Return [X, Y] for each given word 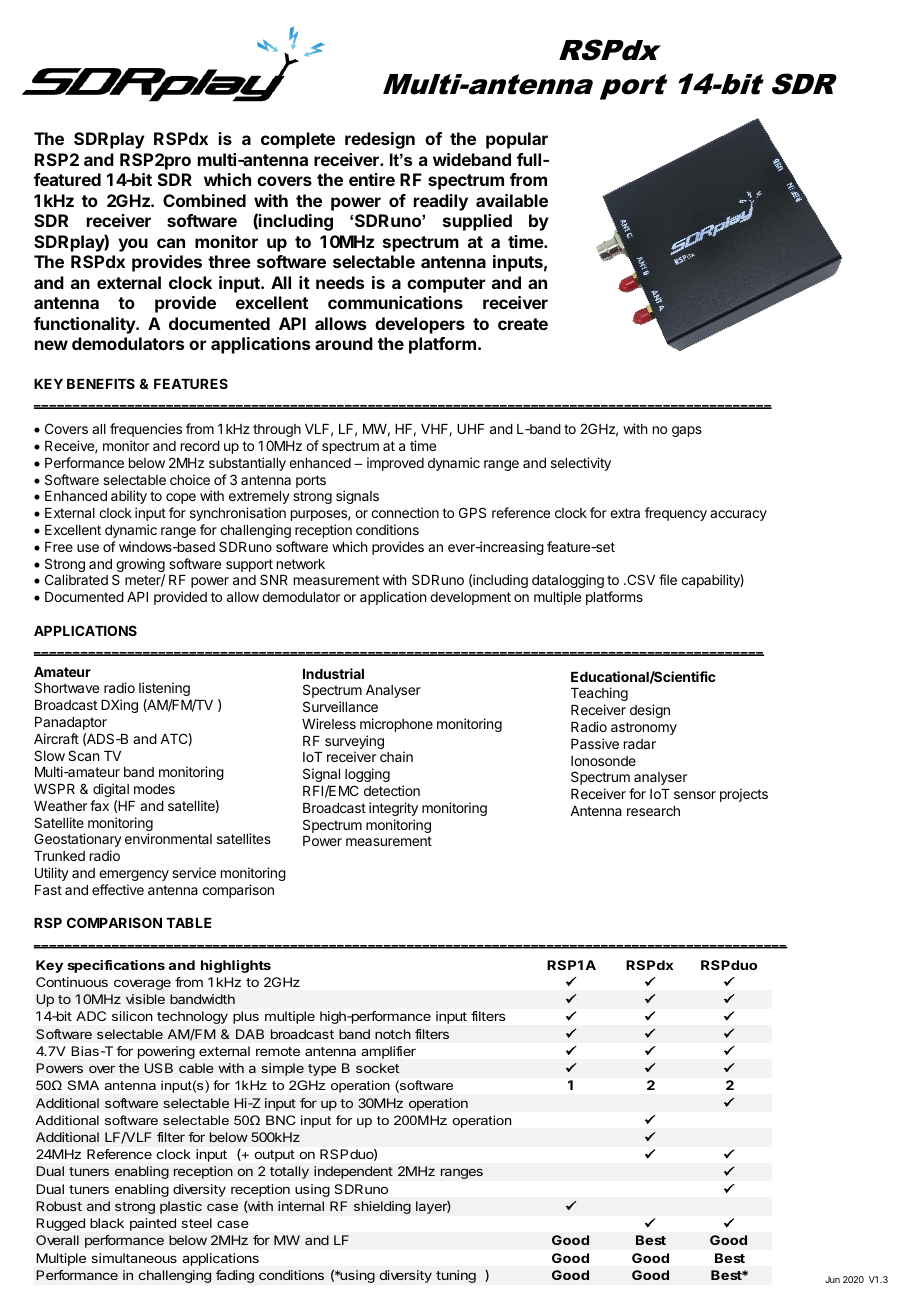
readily [441, 202]
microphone [396, 725]
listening [164, 689]
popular [517, 140]
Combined [204, 200]
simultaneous [134, 1258]
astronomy [644, 728]
